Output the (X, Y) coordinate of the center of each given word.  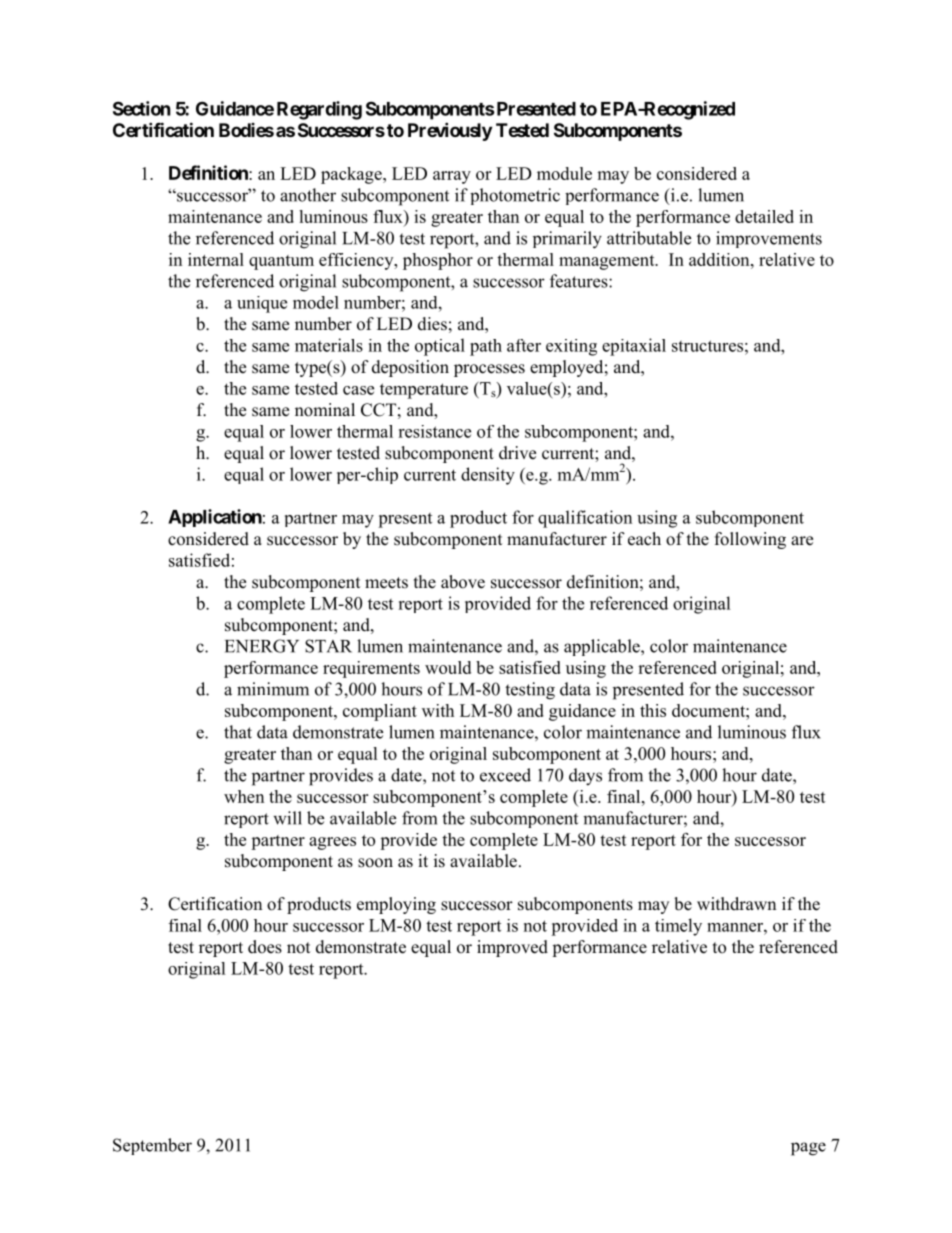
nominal (325, 410)
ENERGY (262, 646)
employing (396, 905)
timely (678, 927)
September (152, 1146)
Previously (450, 131)
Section (142, 108)
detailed (764, 216)
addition (720, 259)
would (448, 667)
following (750, 540)
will (287, 818)
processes (489, 370)
